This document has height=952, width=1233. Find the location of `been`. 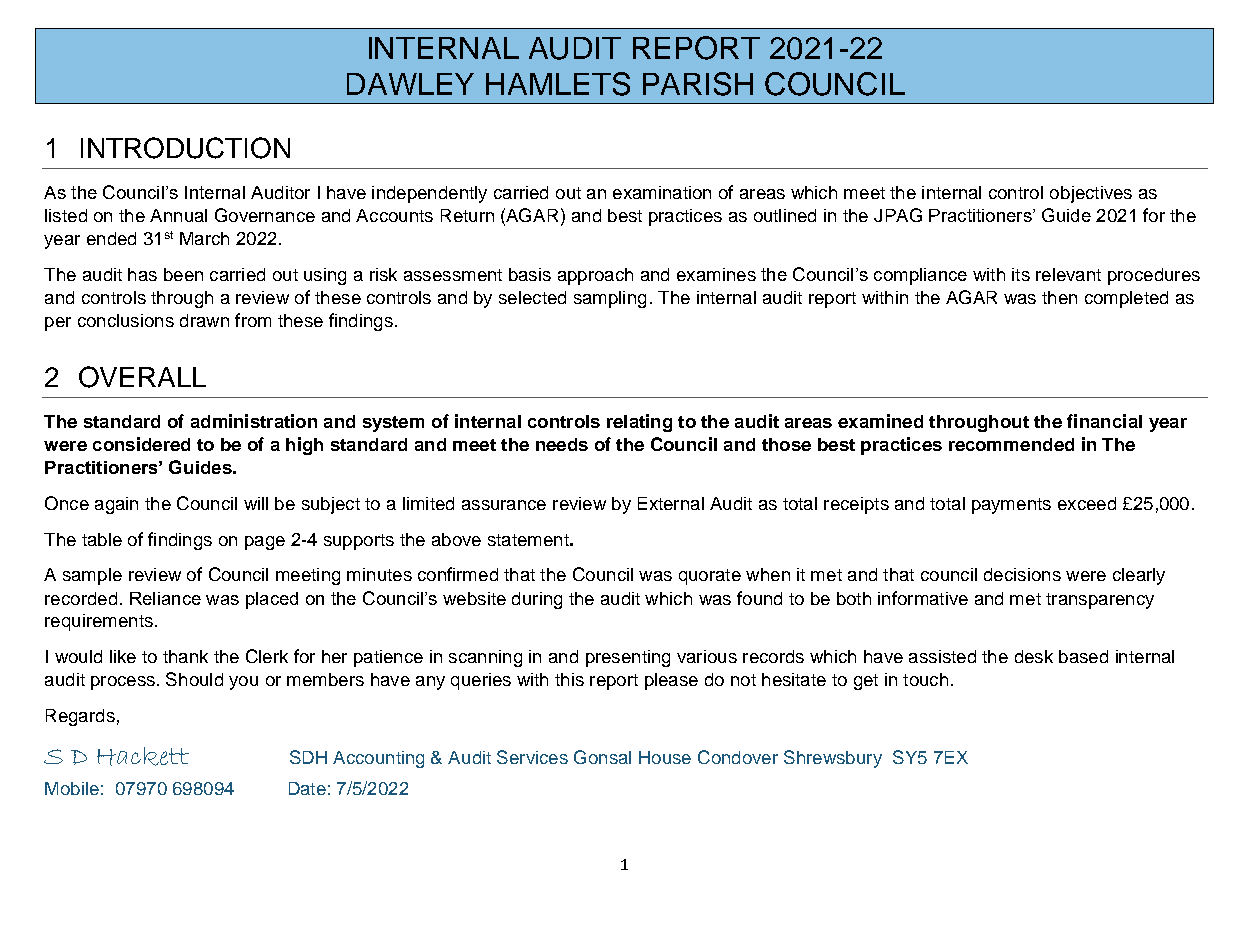

been is located at coordinates (183, 274).
